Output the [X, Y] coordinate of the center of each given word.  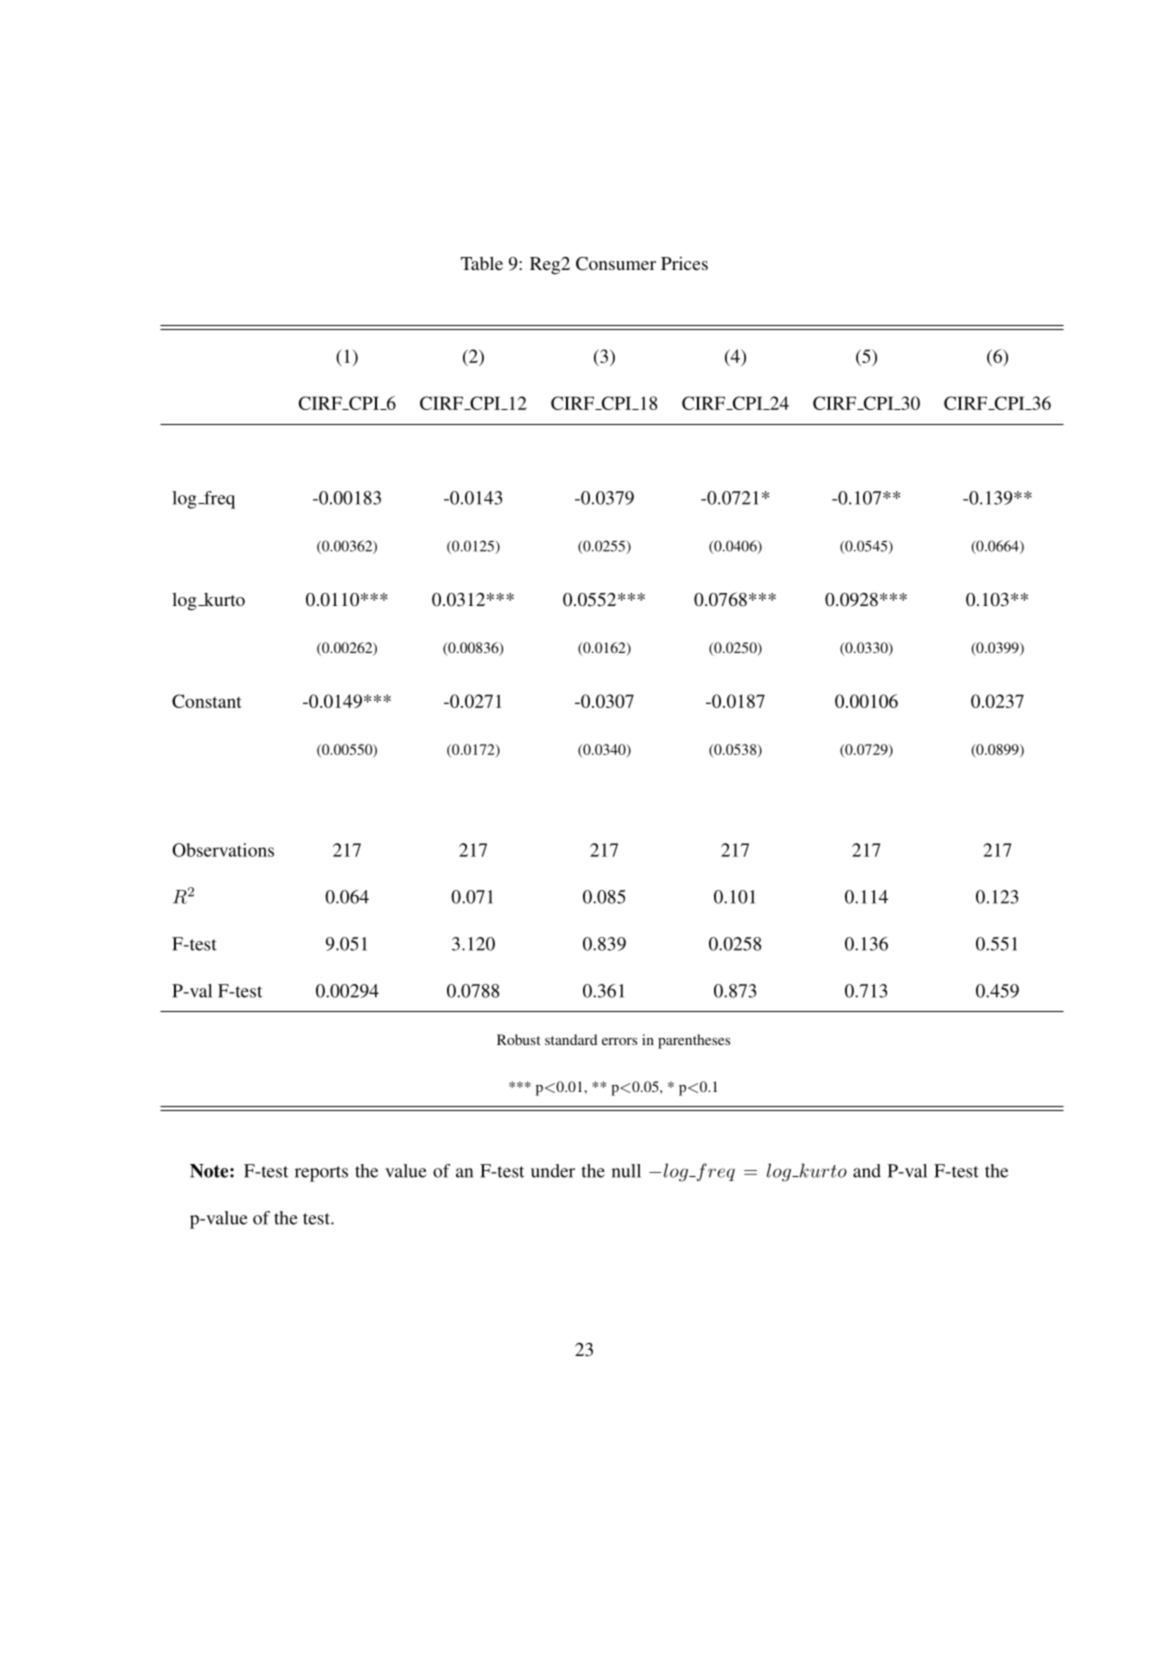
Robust [518, 1039]
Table [482, 263]
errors [619, 1041]
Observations [223, 850]
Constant [207, 701]
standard [571, 1039]
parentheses [694, 1041]
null [626, 1171]
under [553, 1171]
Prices [684, 263]
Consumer [616, 264]
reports [321, 1174]
